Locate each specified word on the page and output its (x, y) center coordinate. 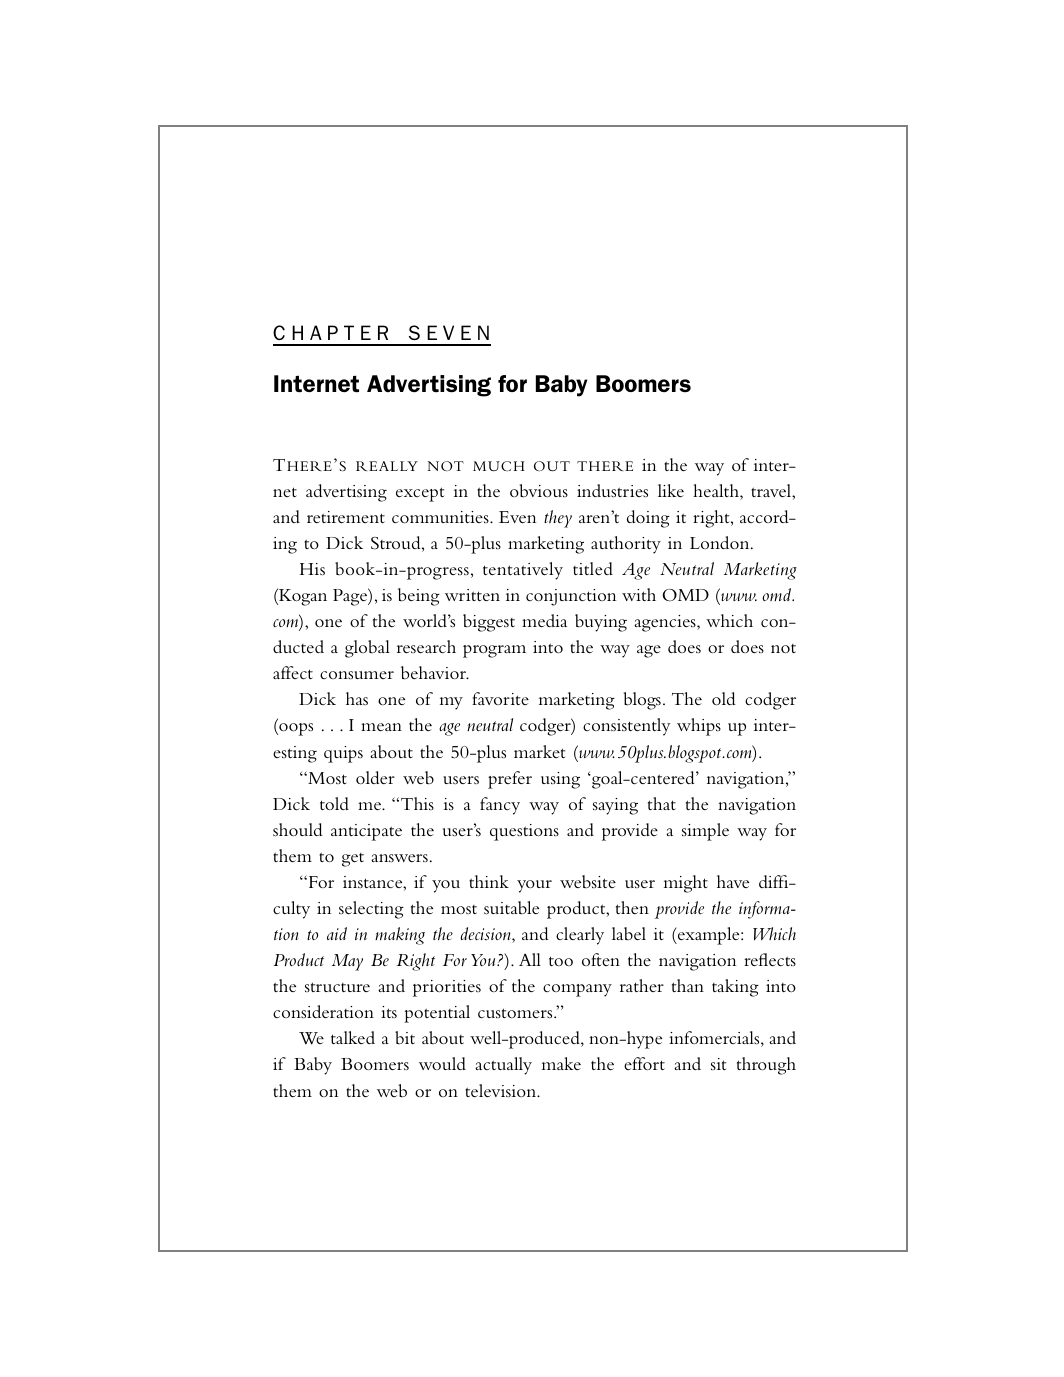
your (534, 886)
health (717, 492)
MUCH (499, 466)
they (558, 519)
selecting (371, 910)
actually (503, 1066)
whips (699, 727)
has (357, 699)
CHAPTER (330, 332)
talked (353, 1037)
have (733, 881)
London (721, 542)
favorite (500, 698)
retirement (346, 517)
